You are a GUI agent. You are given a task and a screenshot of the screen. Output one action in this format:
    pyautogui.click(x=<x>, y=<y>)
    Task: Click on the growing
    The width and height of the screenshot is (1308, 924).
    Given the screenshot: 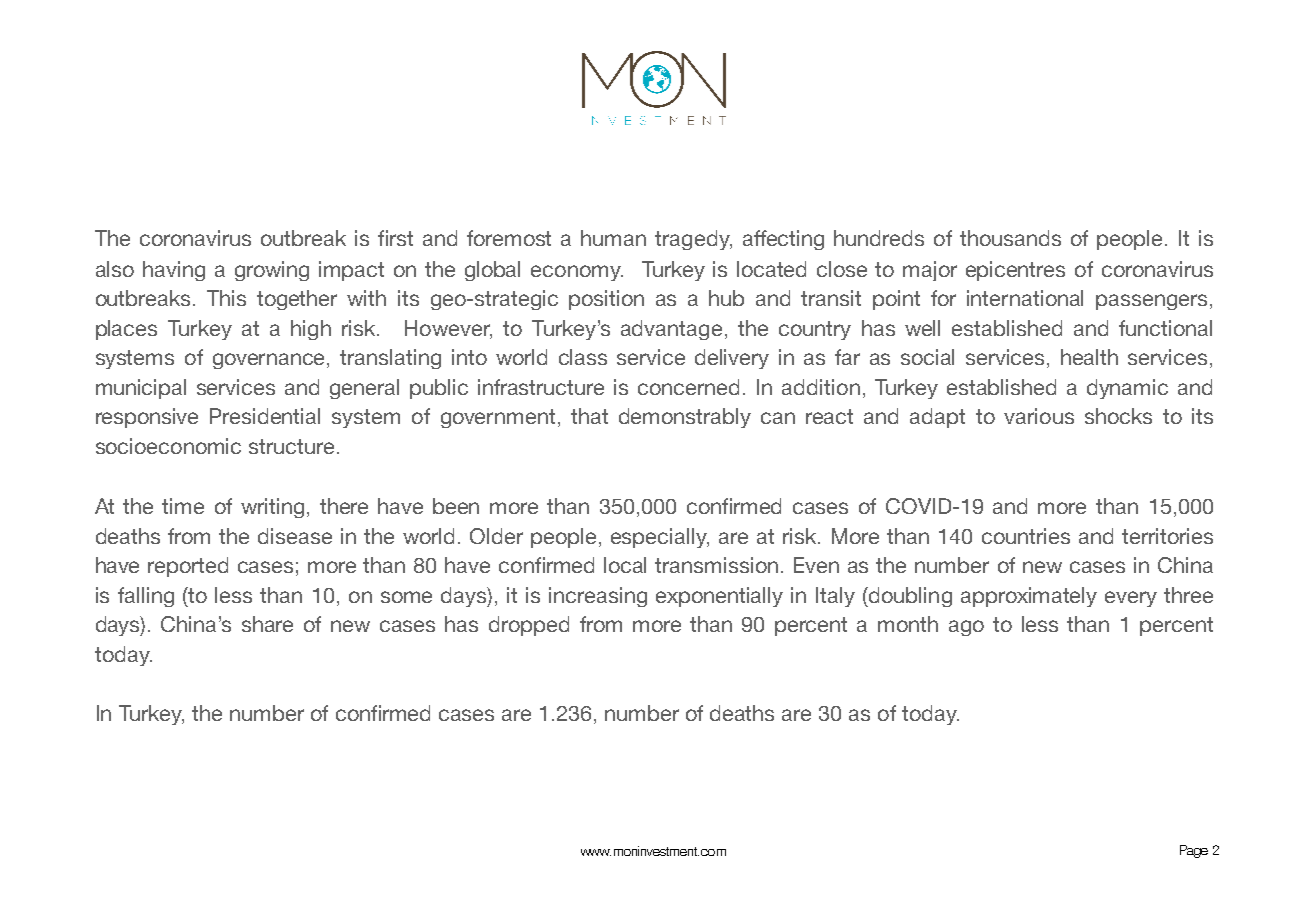 What is the action you would take?
    pyautogui.click(x=272, y=271)
